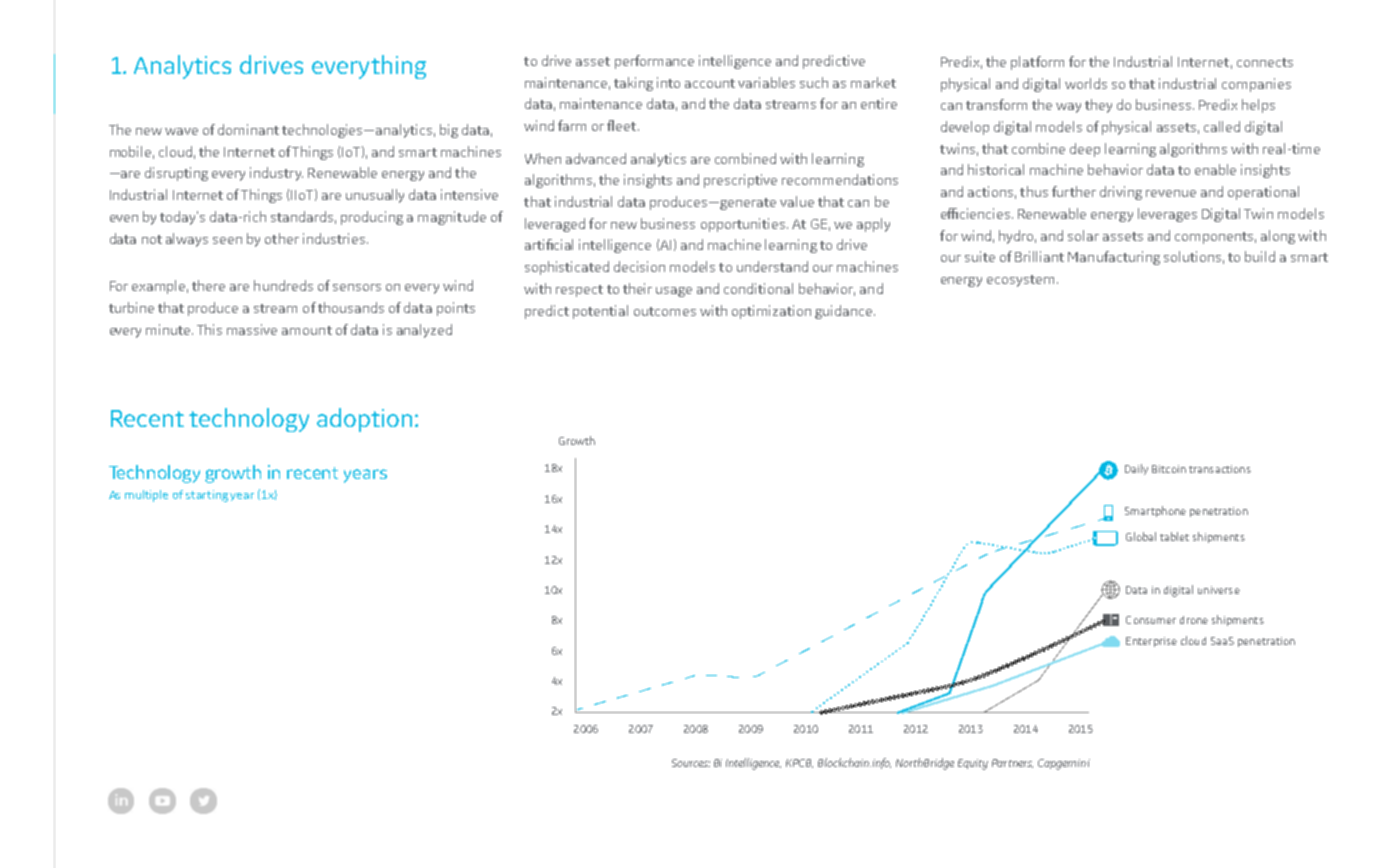 Image resolution: width=1389 pixels, height=868 pixels. What do you see at coordinates (248, 129) in the screenshot?
I see `dominant` at bounding box center [248, 129].
